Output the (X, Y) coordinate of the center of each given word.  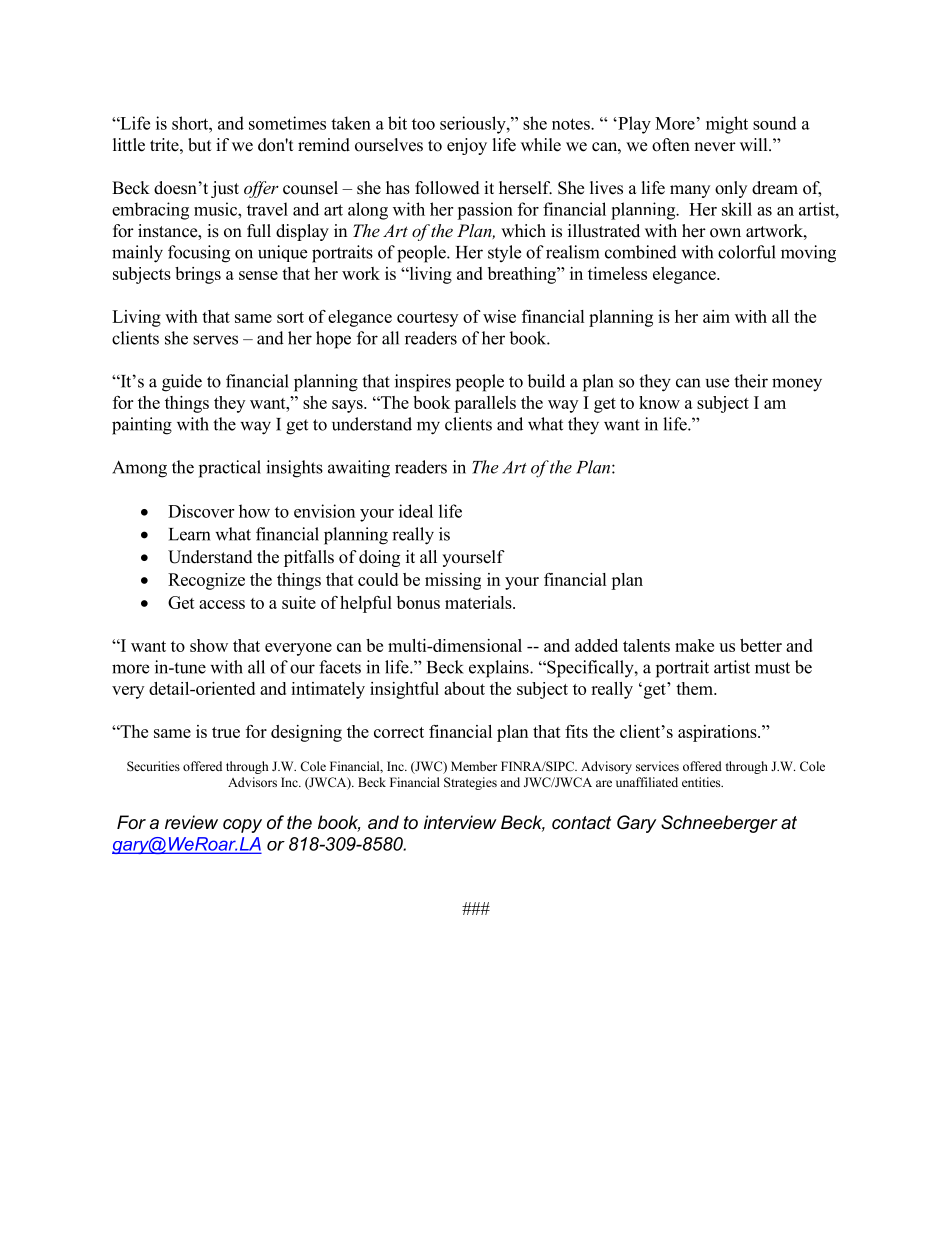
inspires (423, 383)
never (715, 147)
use (717, 383)
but (199, 145)
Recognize (206, 581)
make (694, 645)
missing (453, 581)
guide (182, 383)
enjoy (467, 146)
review (191, 822)
